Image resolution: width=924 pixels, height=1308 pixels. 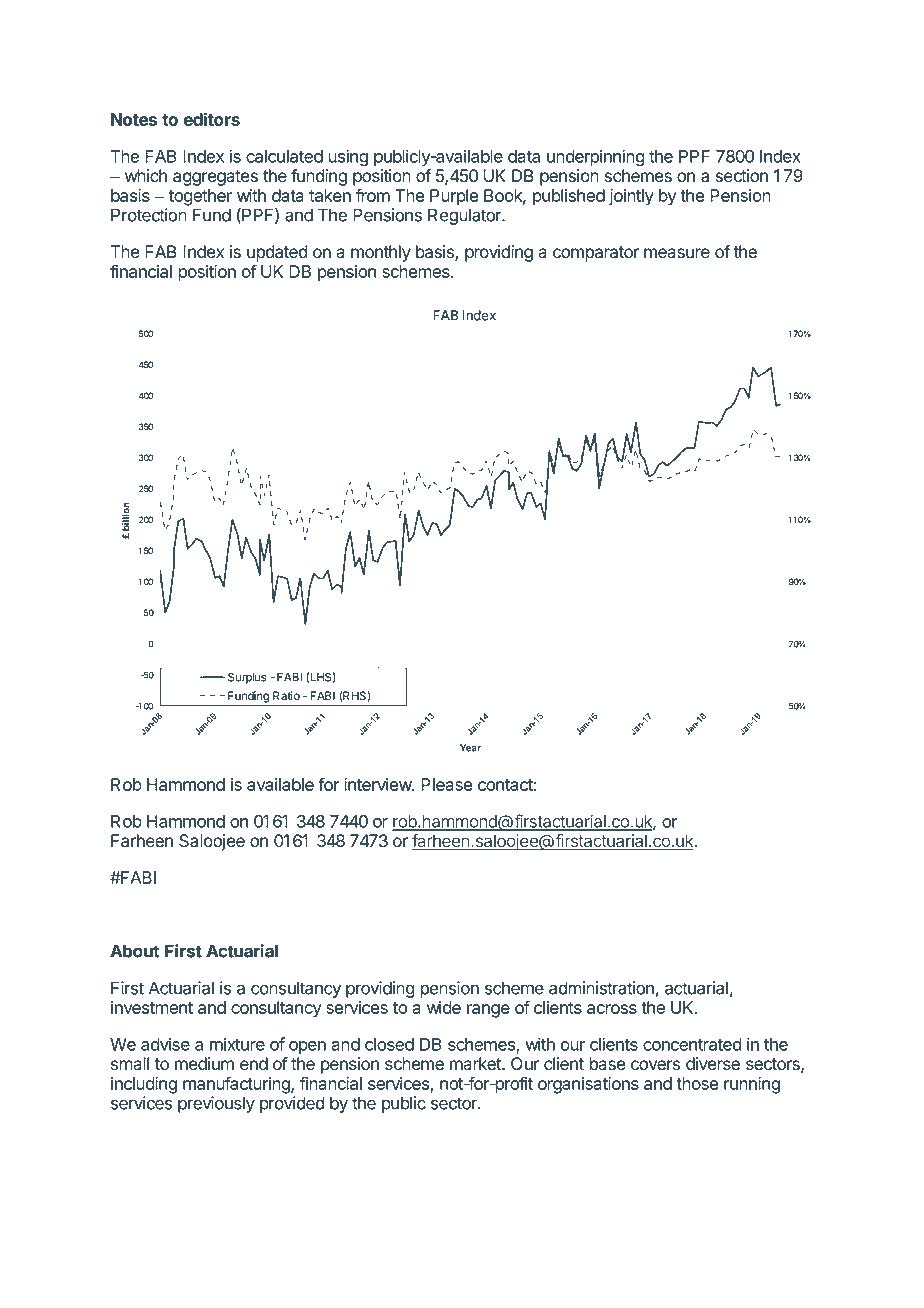 I want to click on measure, so click(x=677, y=253).
